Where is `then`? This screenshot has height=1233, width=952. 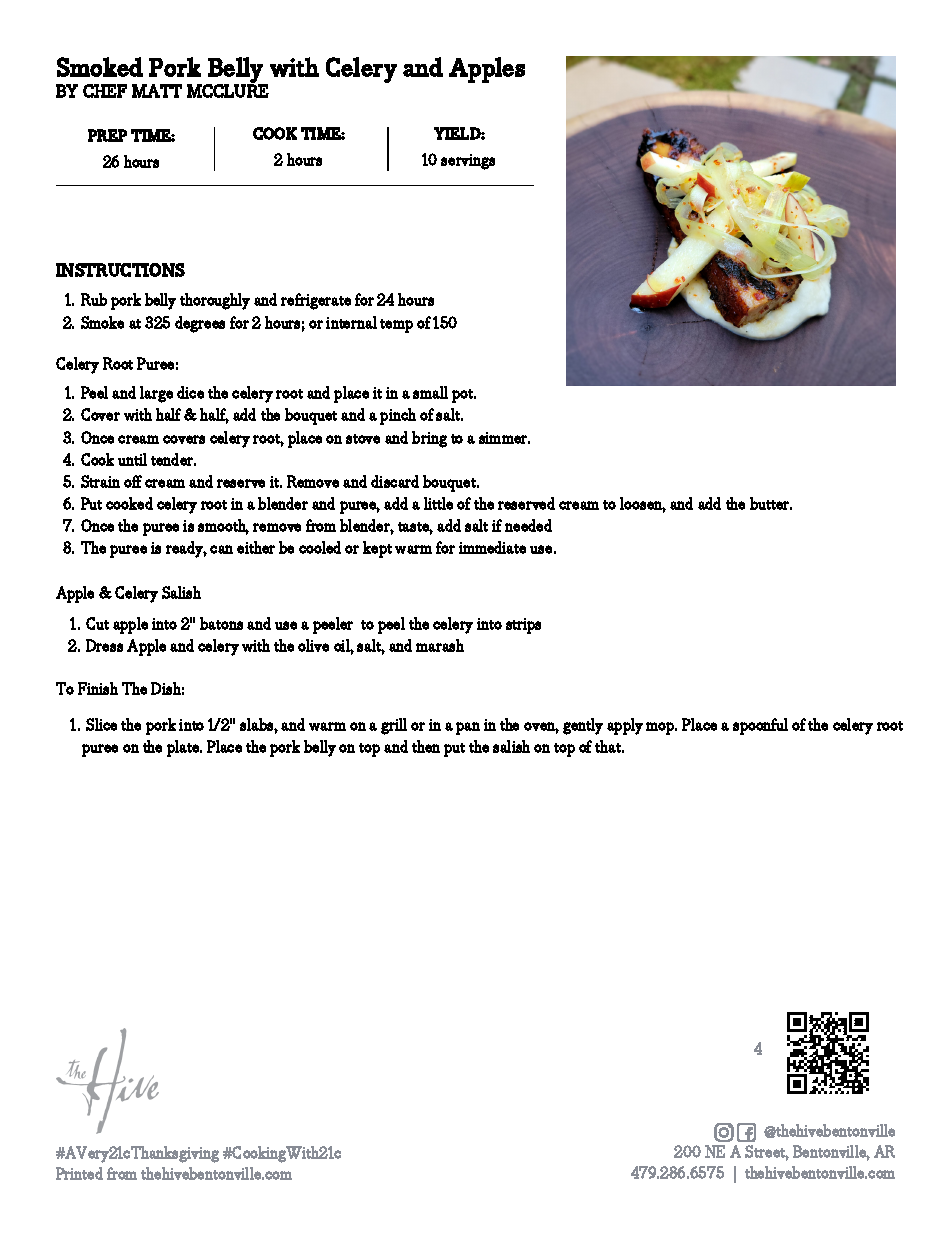
then is located at coordinates (426, 746).
